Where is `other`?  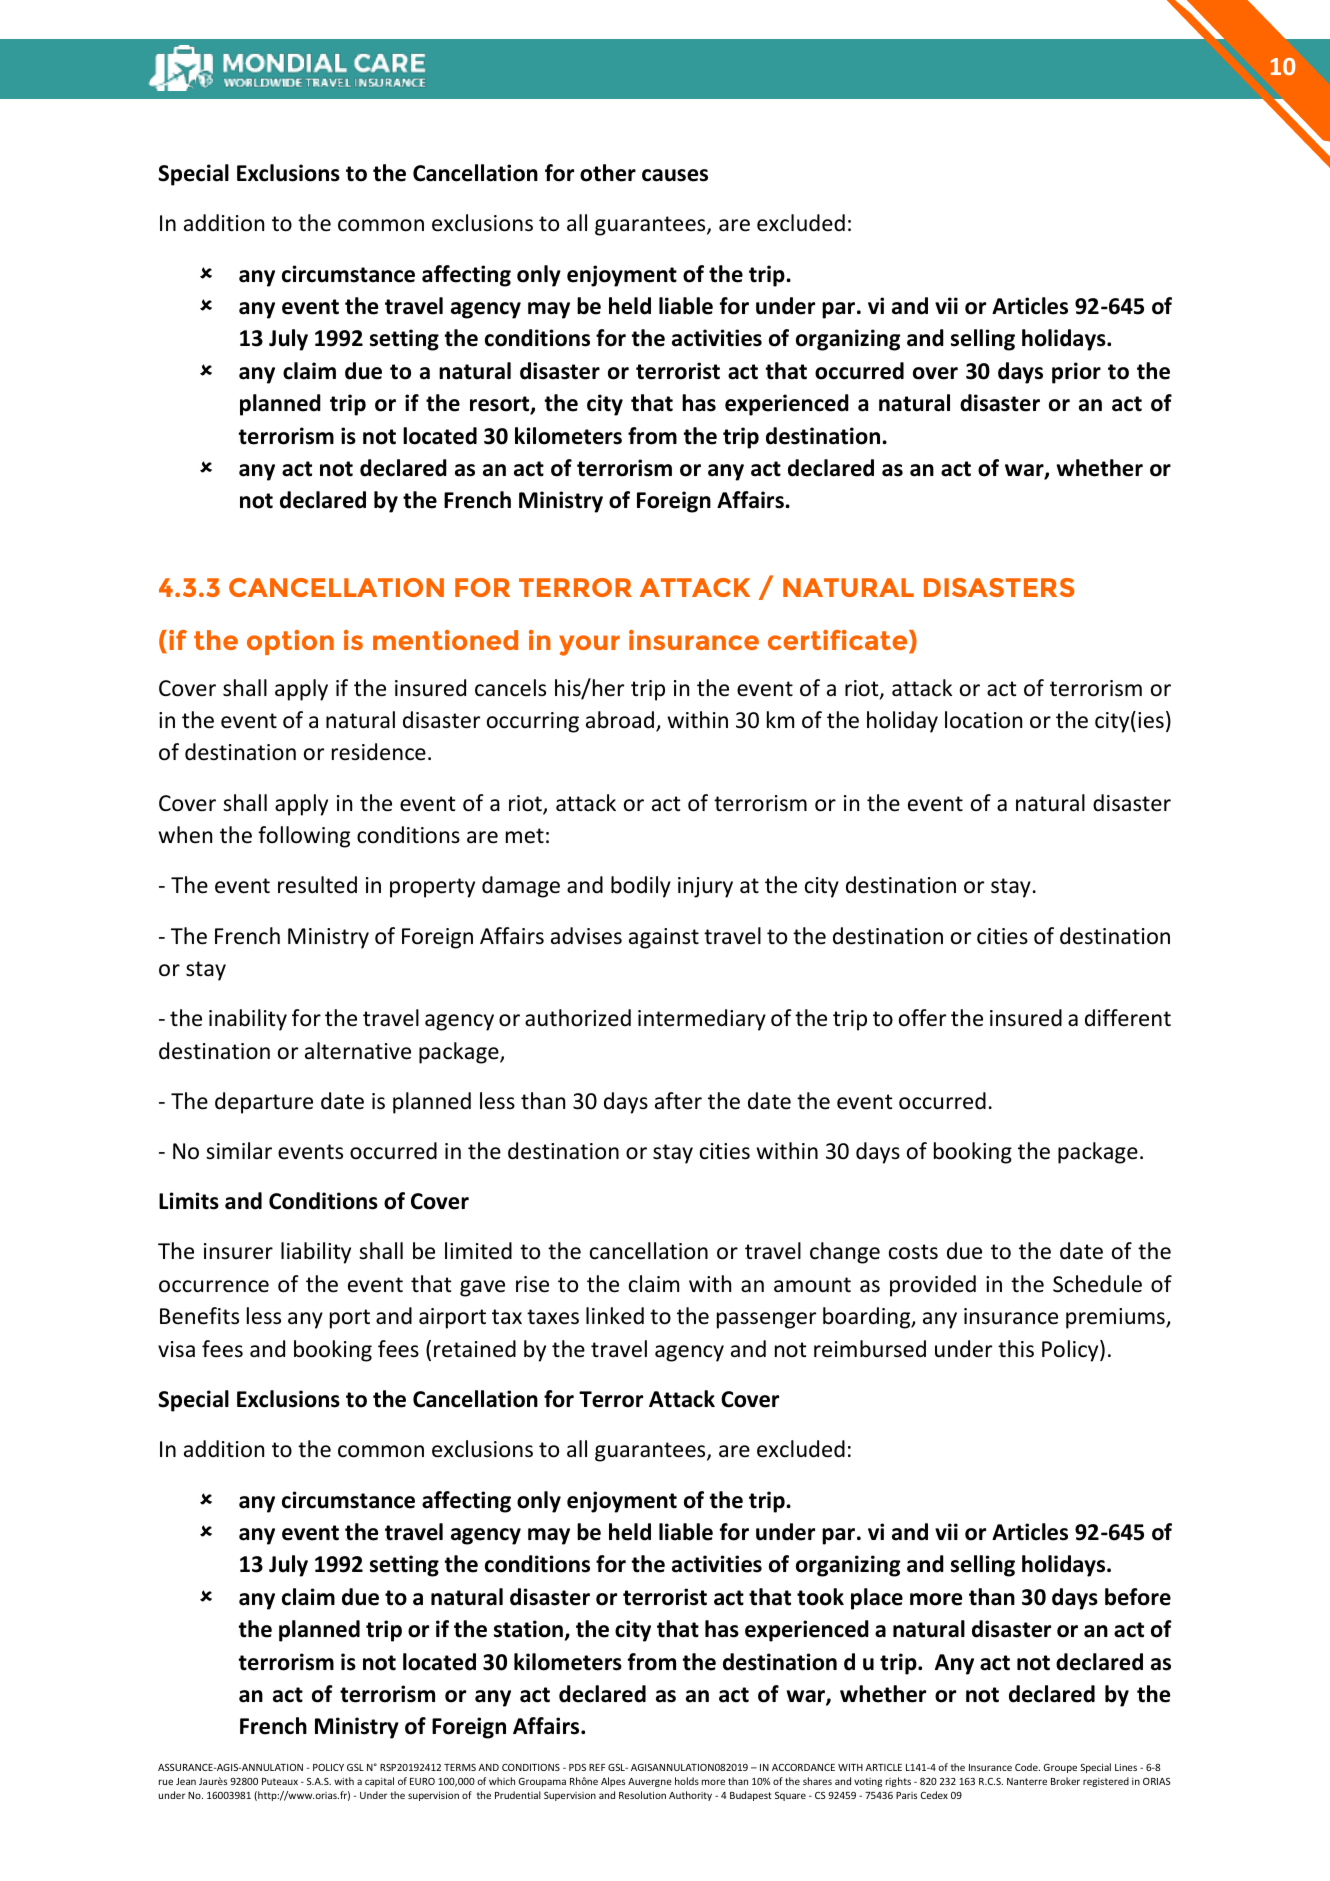
other is located at coordinates (608, 173).
